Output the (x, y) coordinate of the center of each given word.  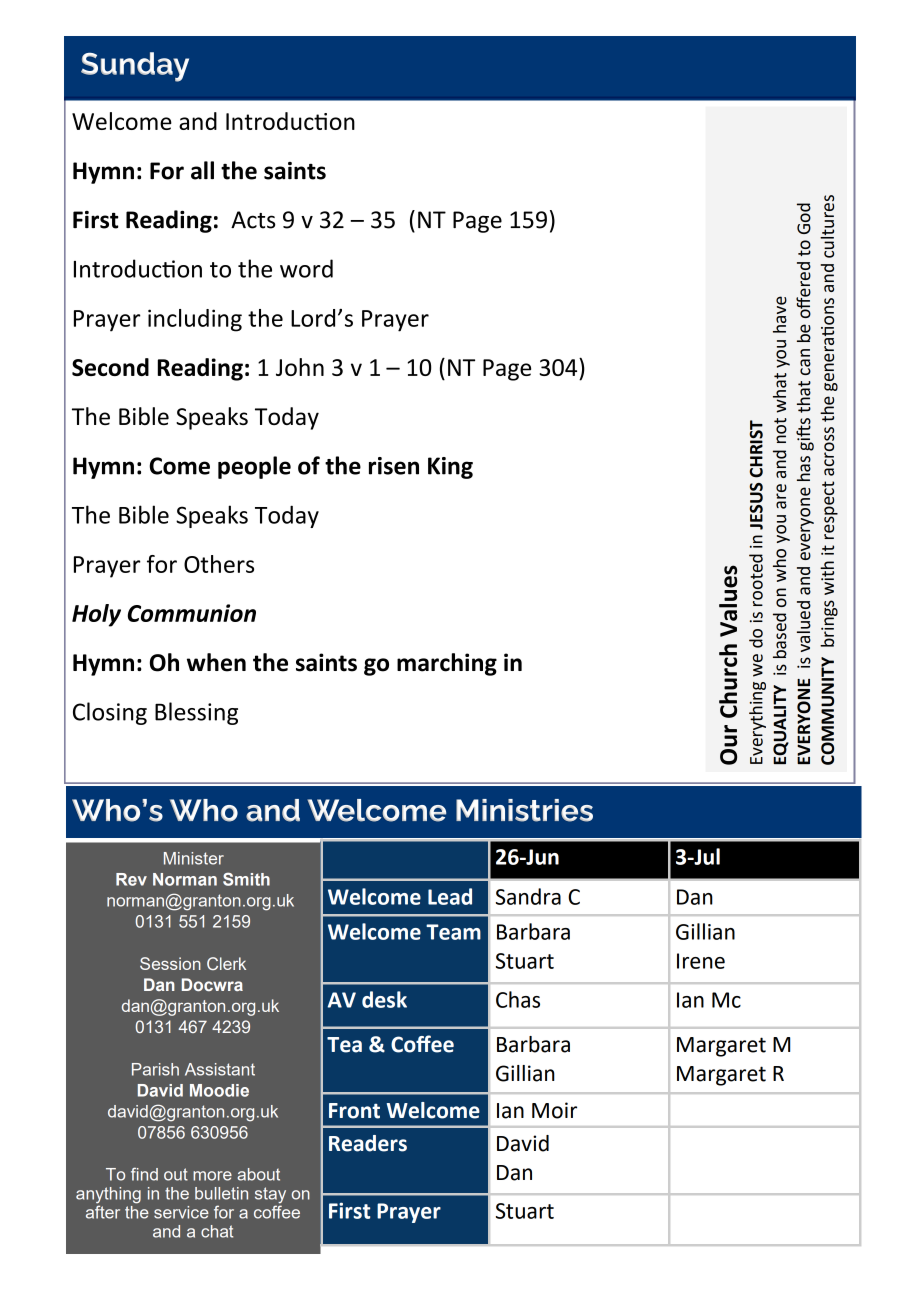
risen (394, 466)
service (181, 1212)
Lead (450, 896)
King (450, 468)
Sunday (135, 67)
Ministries (524, 810)
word (306, 268)
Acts (253, 220)
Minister (194, 858)
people (254, 467)
